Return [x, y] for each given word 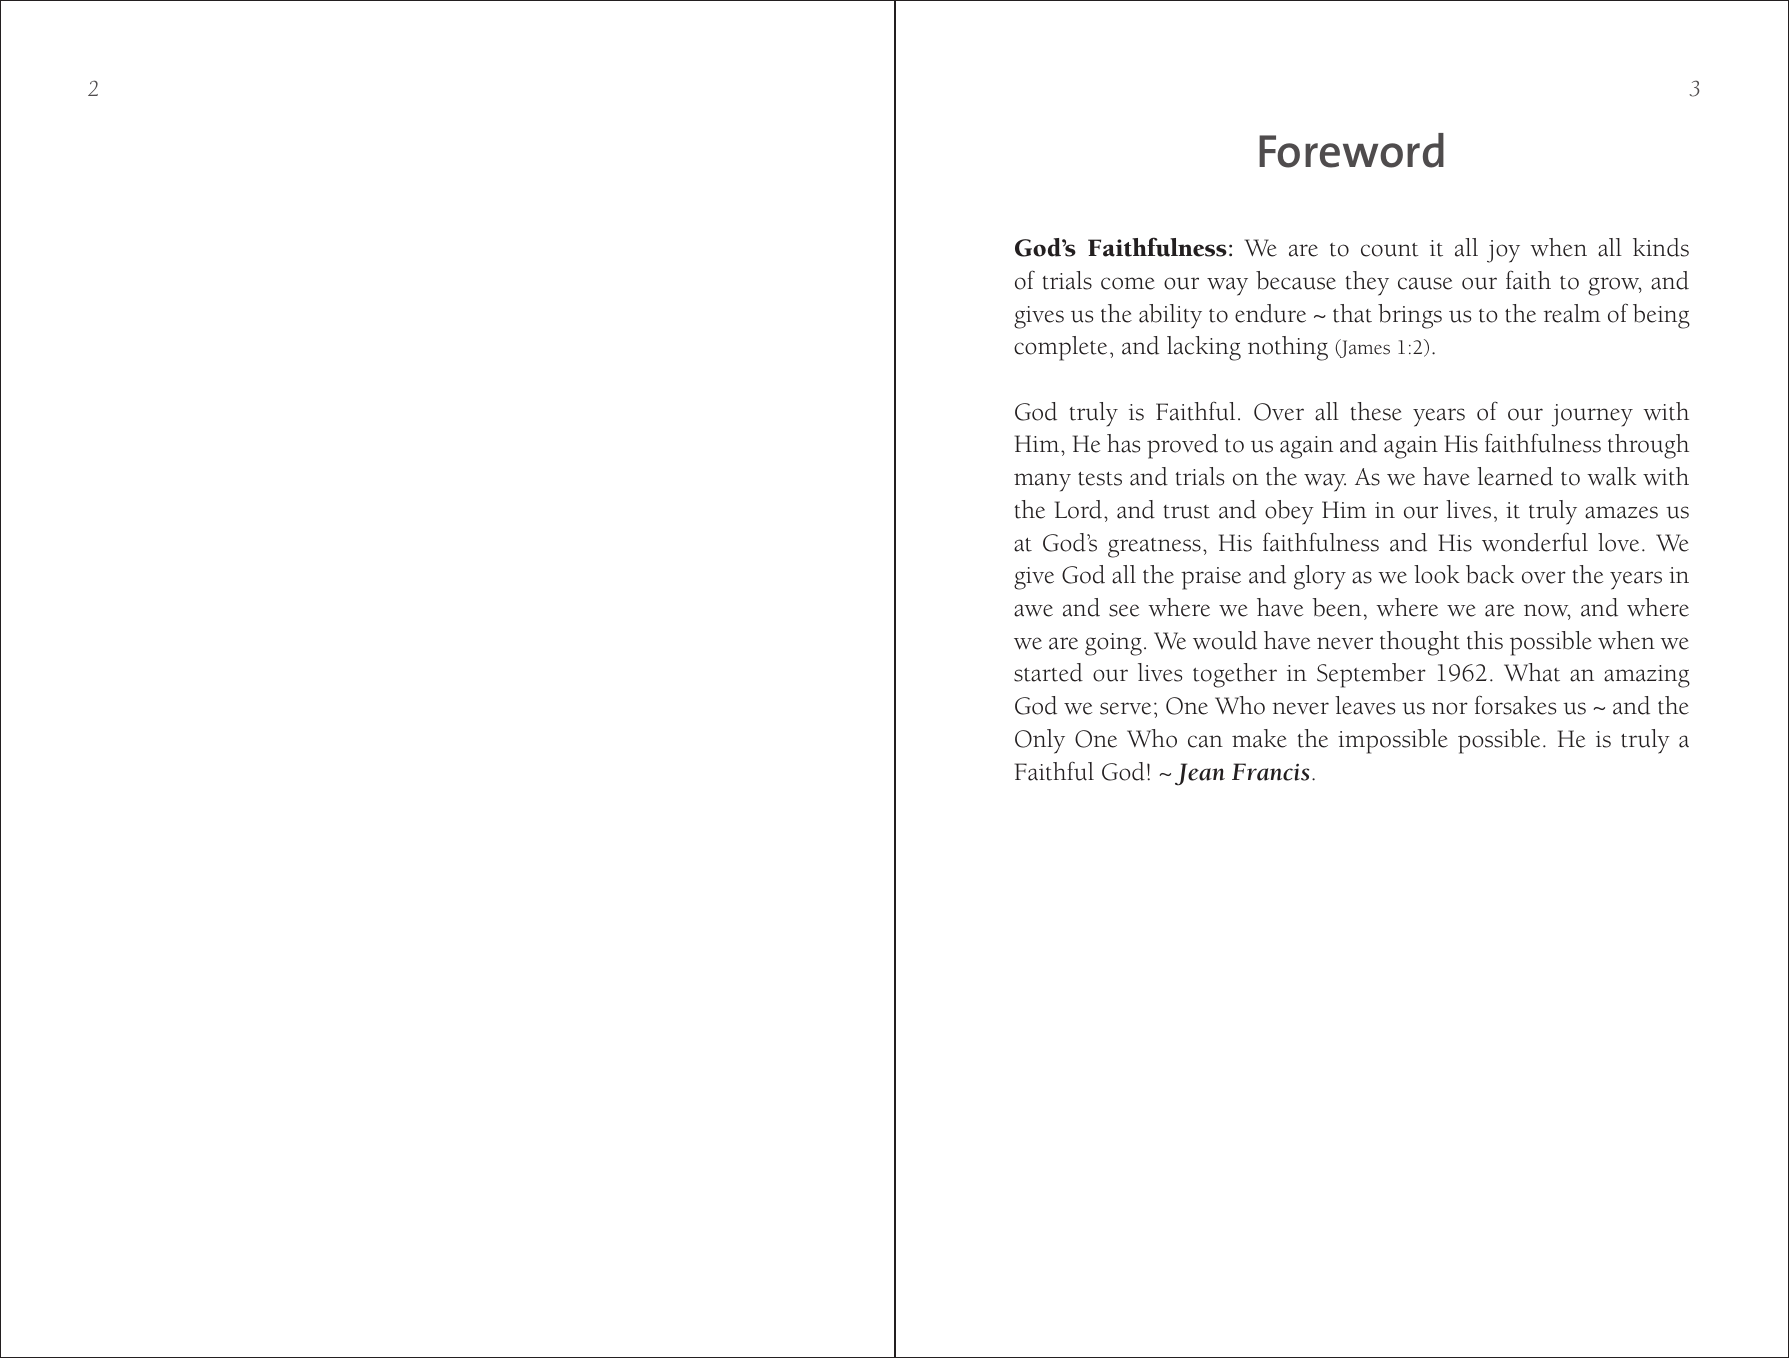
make [1259, 738]
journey [1592, 415]
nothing [1288, 348]
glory [1320, 577]
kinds [1661, 247]
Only [1040, 741]
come [1128, 283]
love [1618, 542]
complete [1060, 348]
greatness [1154, 548]
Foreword [1351, 150]
